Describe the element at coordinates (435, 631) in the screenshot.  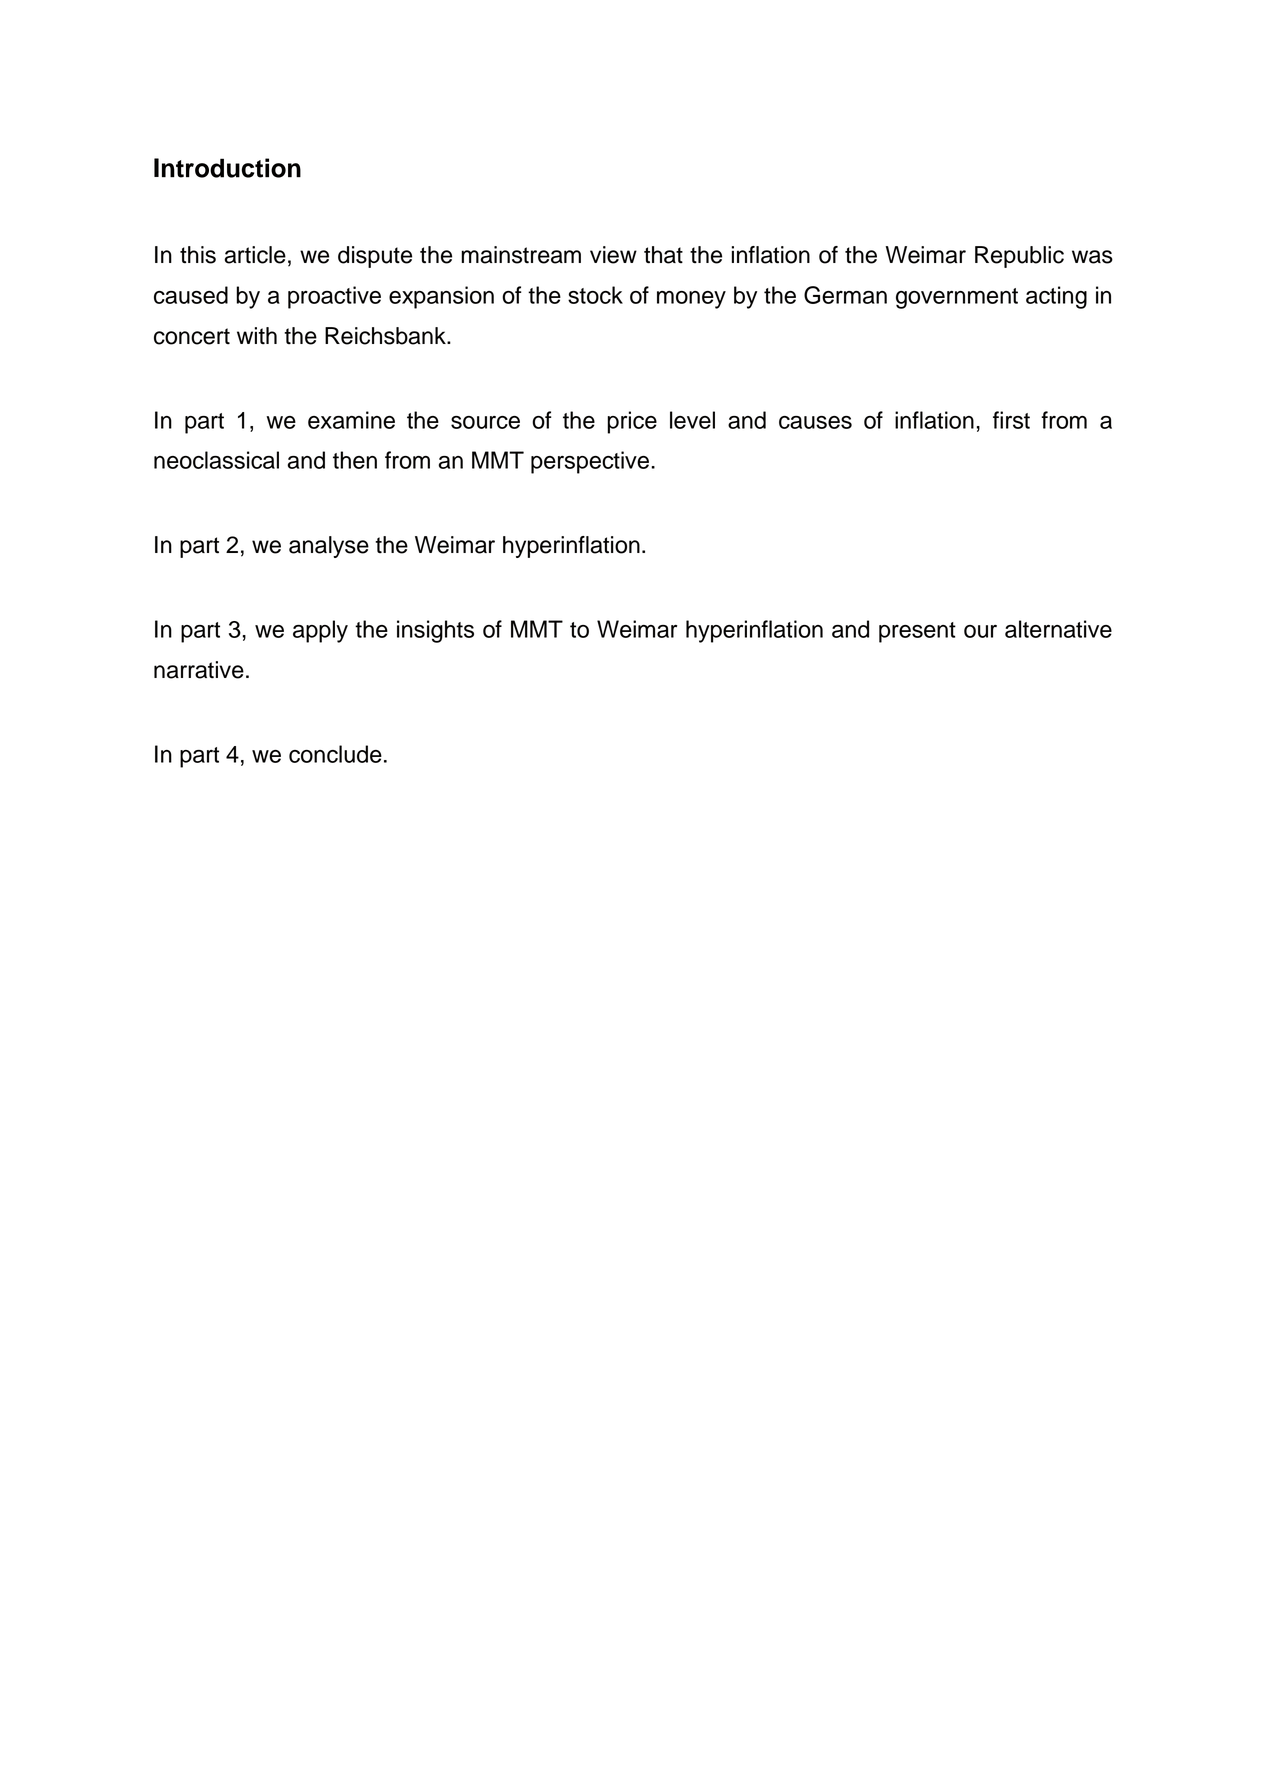
I see `insights` at that location.
